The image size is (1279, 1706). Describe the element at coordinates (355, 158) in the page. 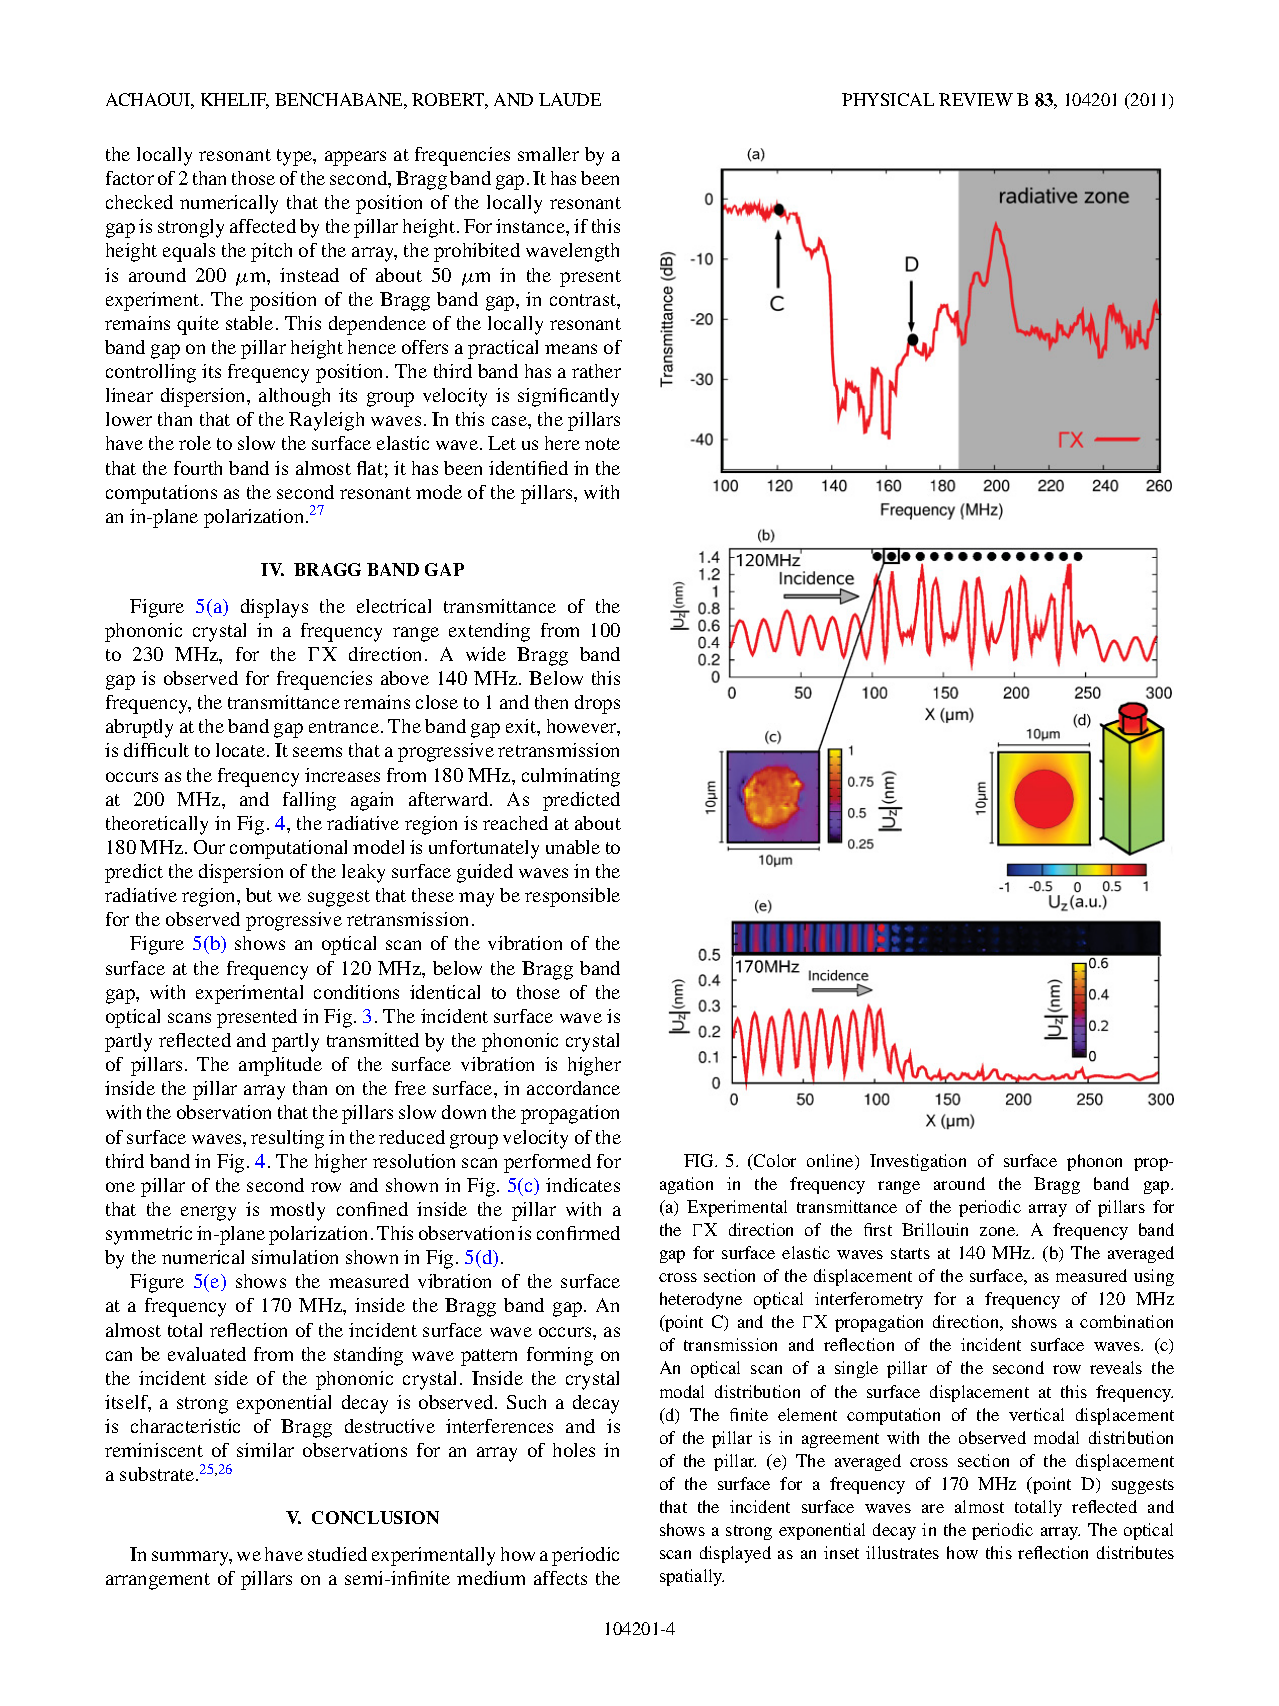

I see `appears` at that location.
